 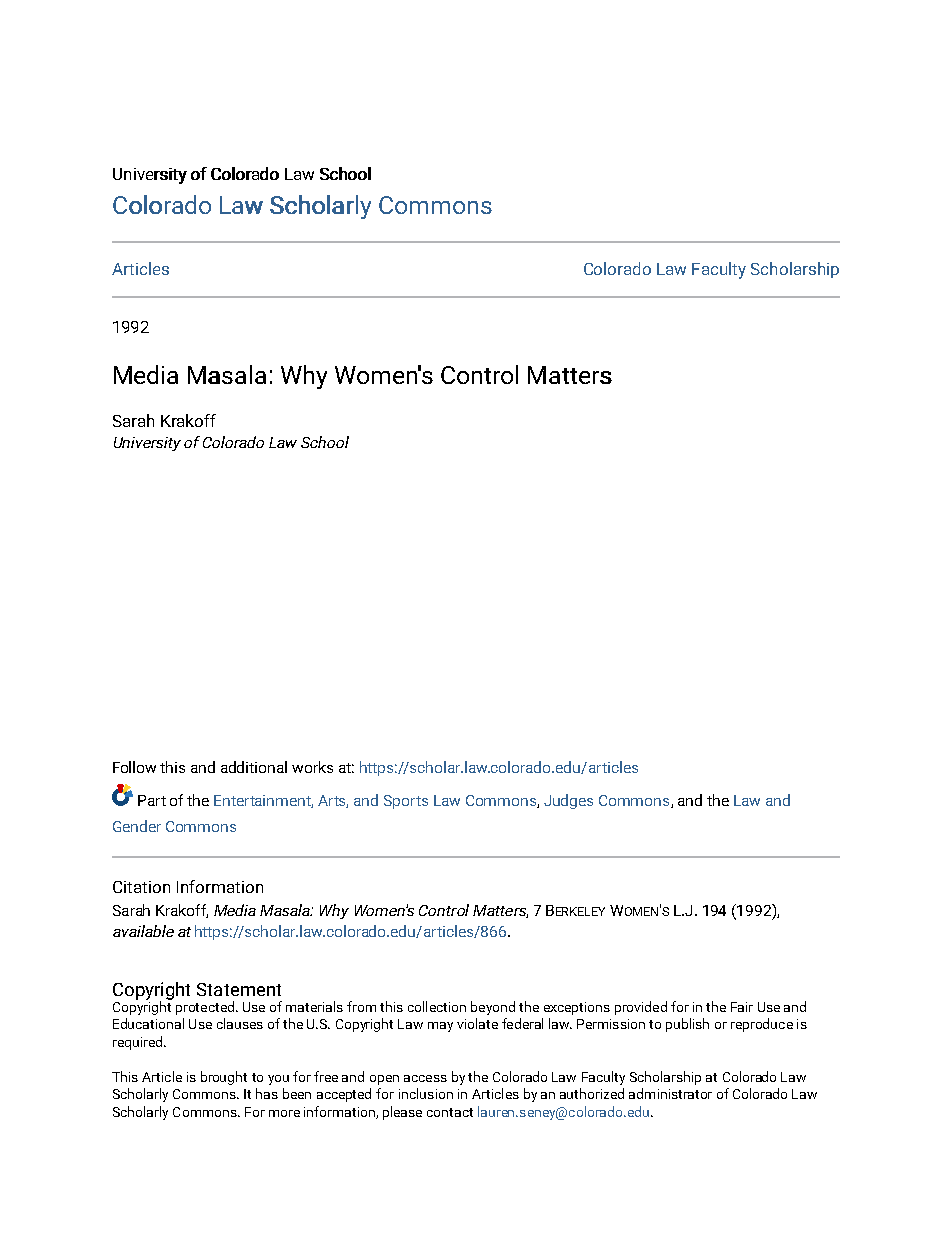 What do you see at coordinates (267, 1093) in the document?
I see `has` at bounding box center [267, 1093].
